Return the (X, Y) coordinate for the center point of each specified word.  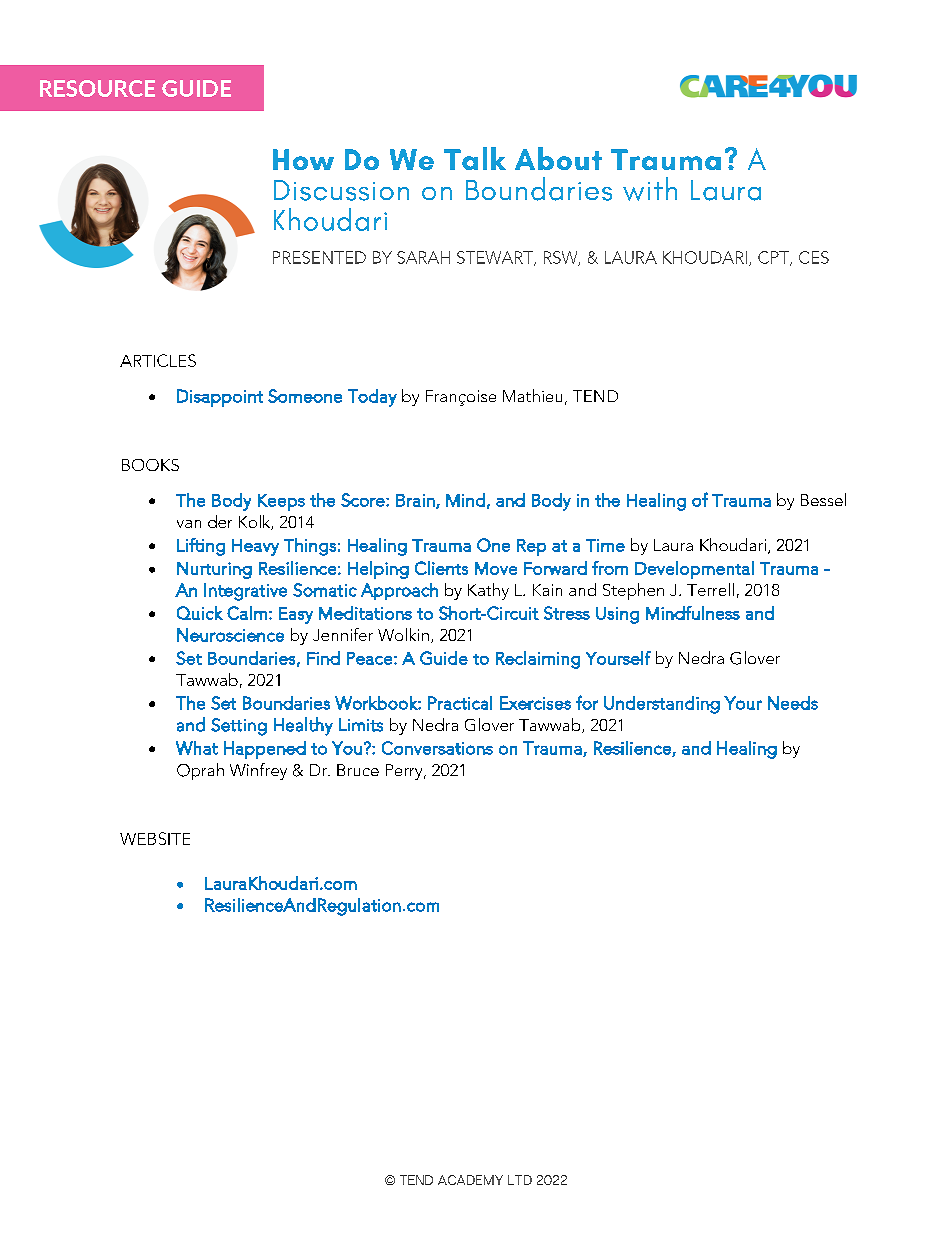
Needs (793, 703)
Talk (475, 158)
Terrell (710, 589)
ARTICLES (158, 360)
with (650, 189)
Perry (405, 772)
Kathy (488, 591)
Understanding (662, 705)
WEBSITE (155, 838)
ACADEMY (470, 1180)
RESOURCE (97, 88)
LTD (520, 1180)
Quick (200, 613)
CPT (774, 258)
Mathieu (532, 395)
